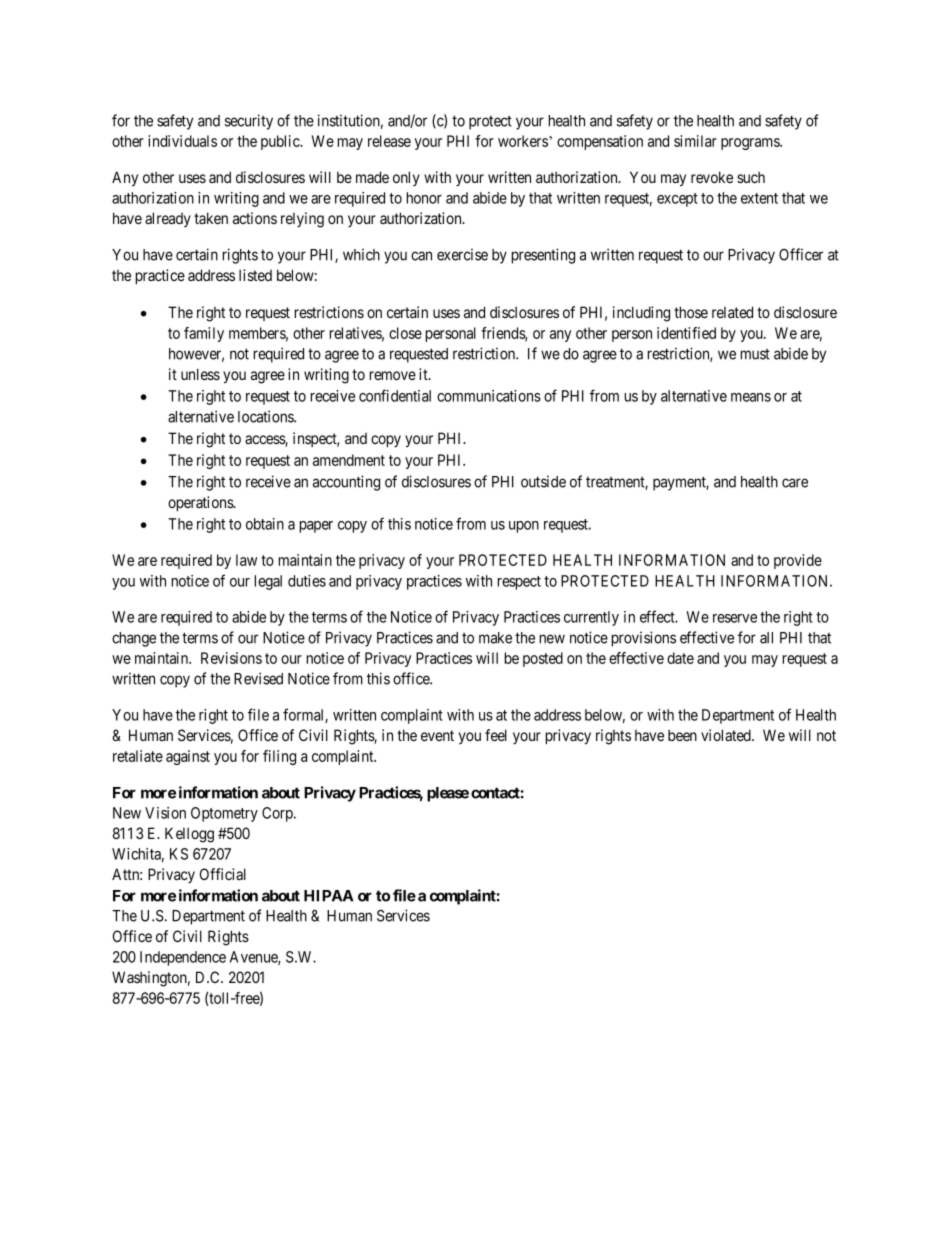 This screenshot has height=1233, width=952. What do you see at coordinates (246, 560) in the screenshot?
I see `law` at bounding box center [246, 560].
